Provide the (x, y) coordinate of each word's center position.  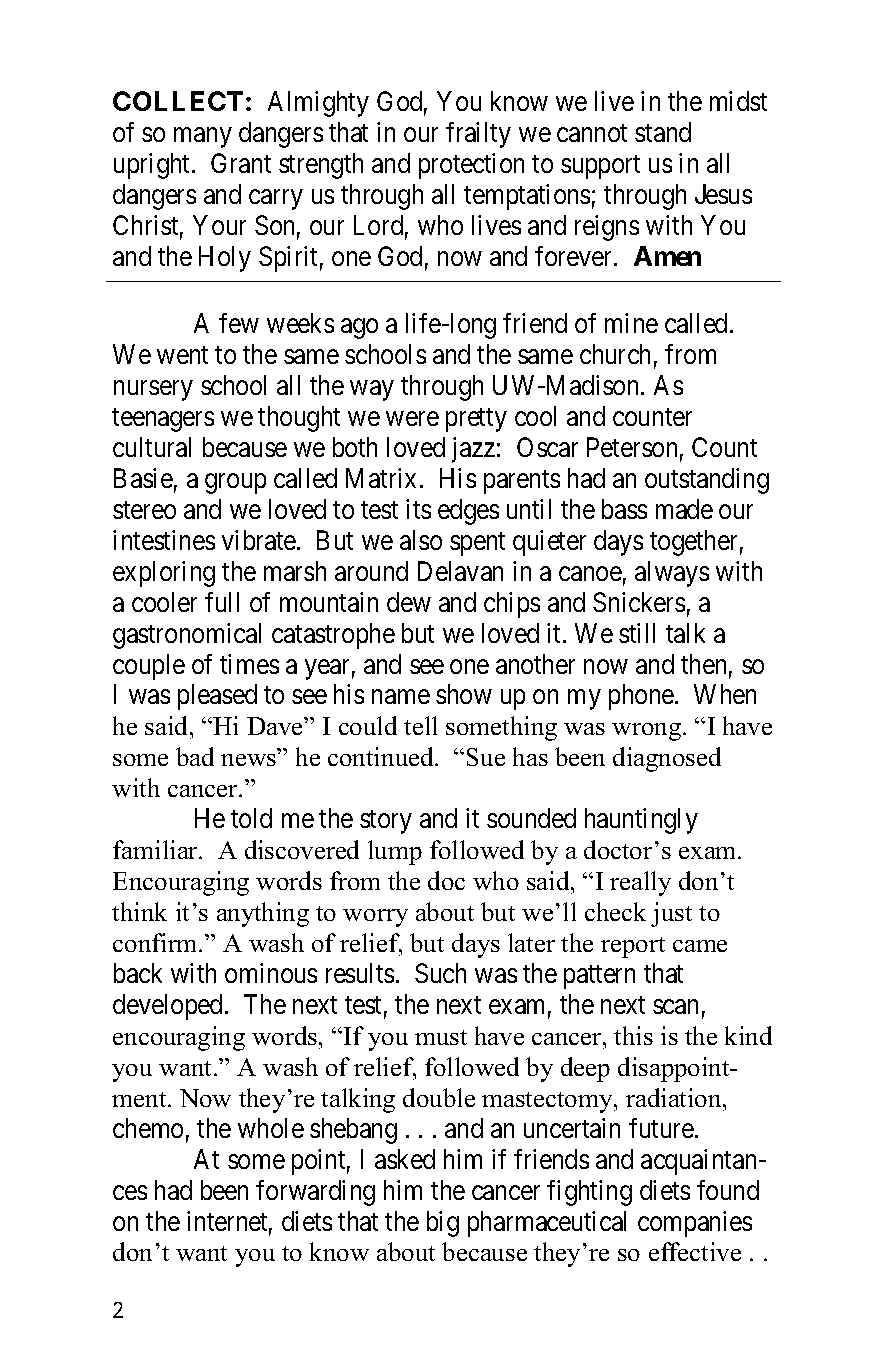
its (418, 509)
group (235, 484)
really (640, 883)
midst (738, 101)
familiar (157, 849)
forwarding (315, 1193)
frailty (478, 135)
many (202, 138)
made (684, 509)
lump (395, 852)
